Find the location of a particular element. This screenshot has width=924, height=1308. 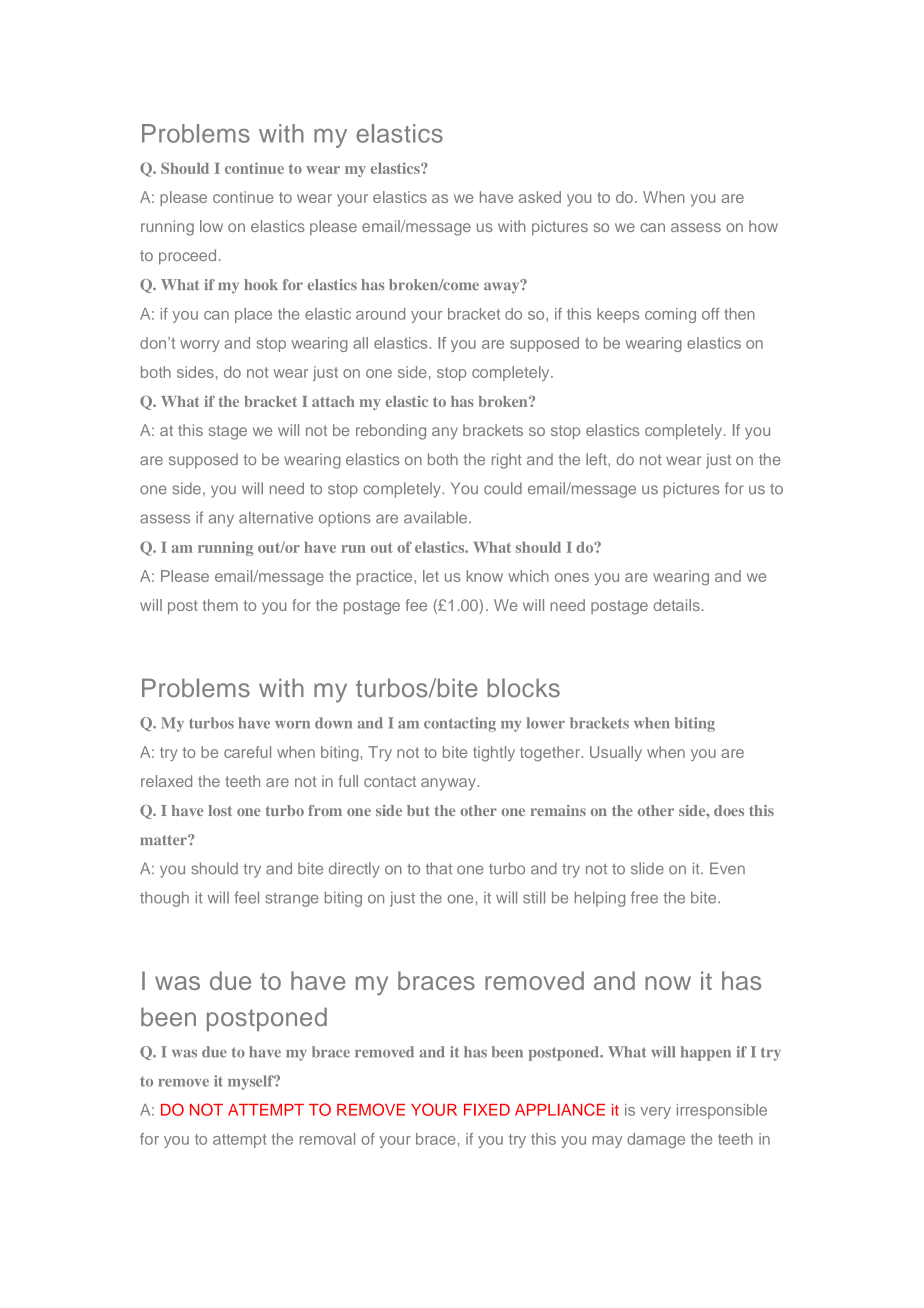

available is located at coordinates (435, 517).
